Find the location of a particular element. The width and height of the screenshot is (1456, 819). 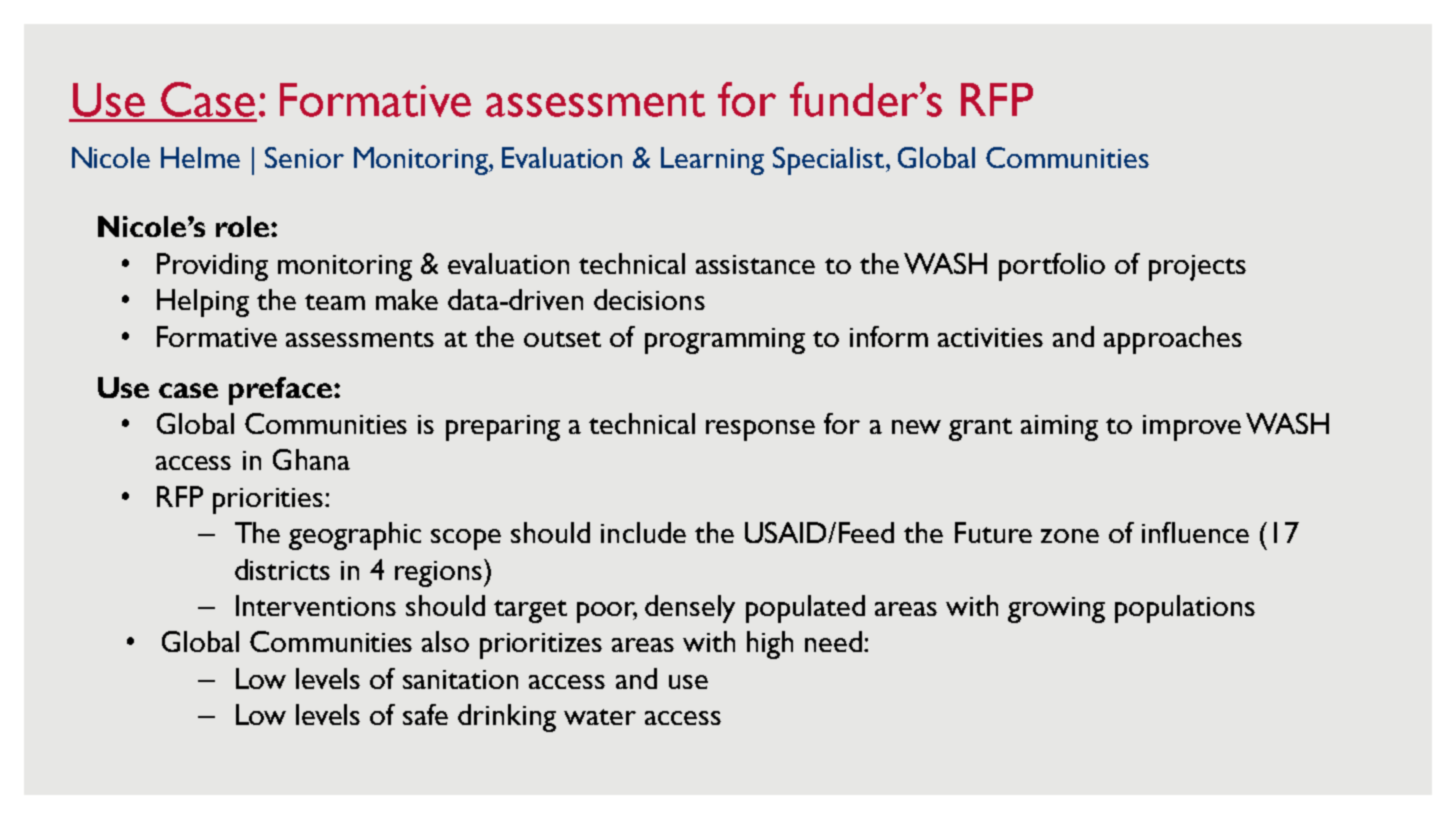

team is located at coordinates (335, 302).
